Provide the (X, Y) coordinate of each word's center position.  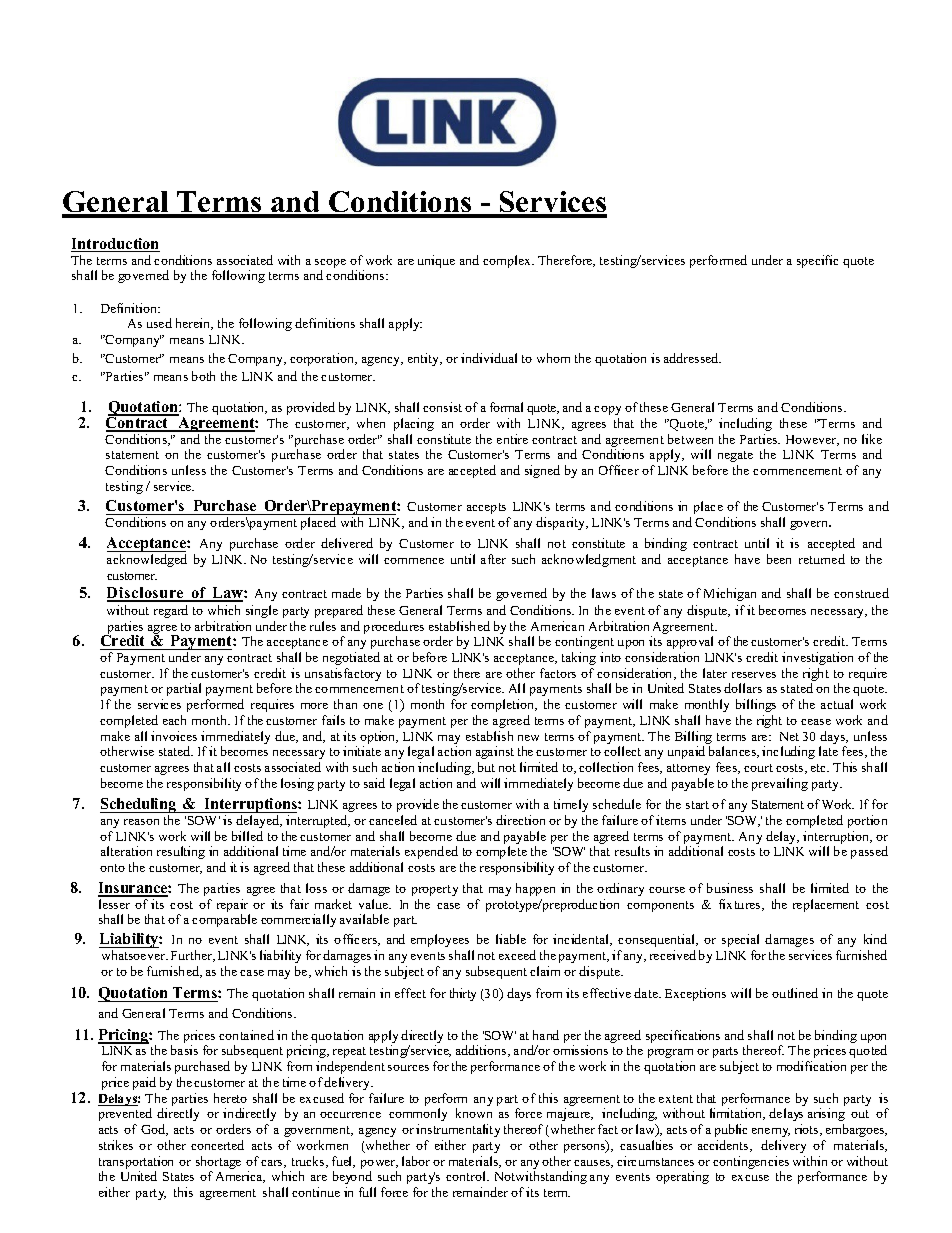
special (740, 940)
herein (194, 324)
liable (511, 939)
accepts (486, 508)
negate (735, 456)
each (174, 720)
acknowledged (147, 560)
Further (193, 956)
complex (508, 261)
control (467, 1176)
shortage (218, 1164)
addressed (692, 358)
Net (789, 736)
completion (504, 705)
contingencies (751, 1164)
